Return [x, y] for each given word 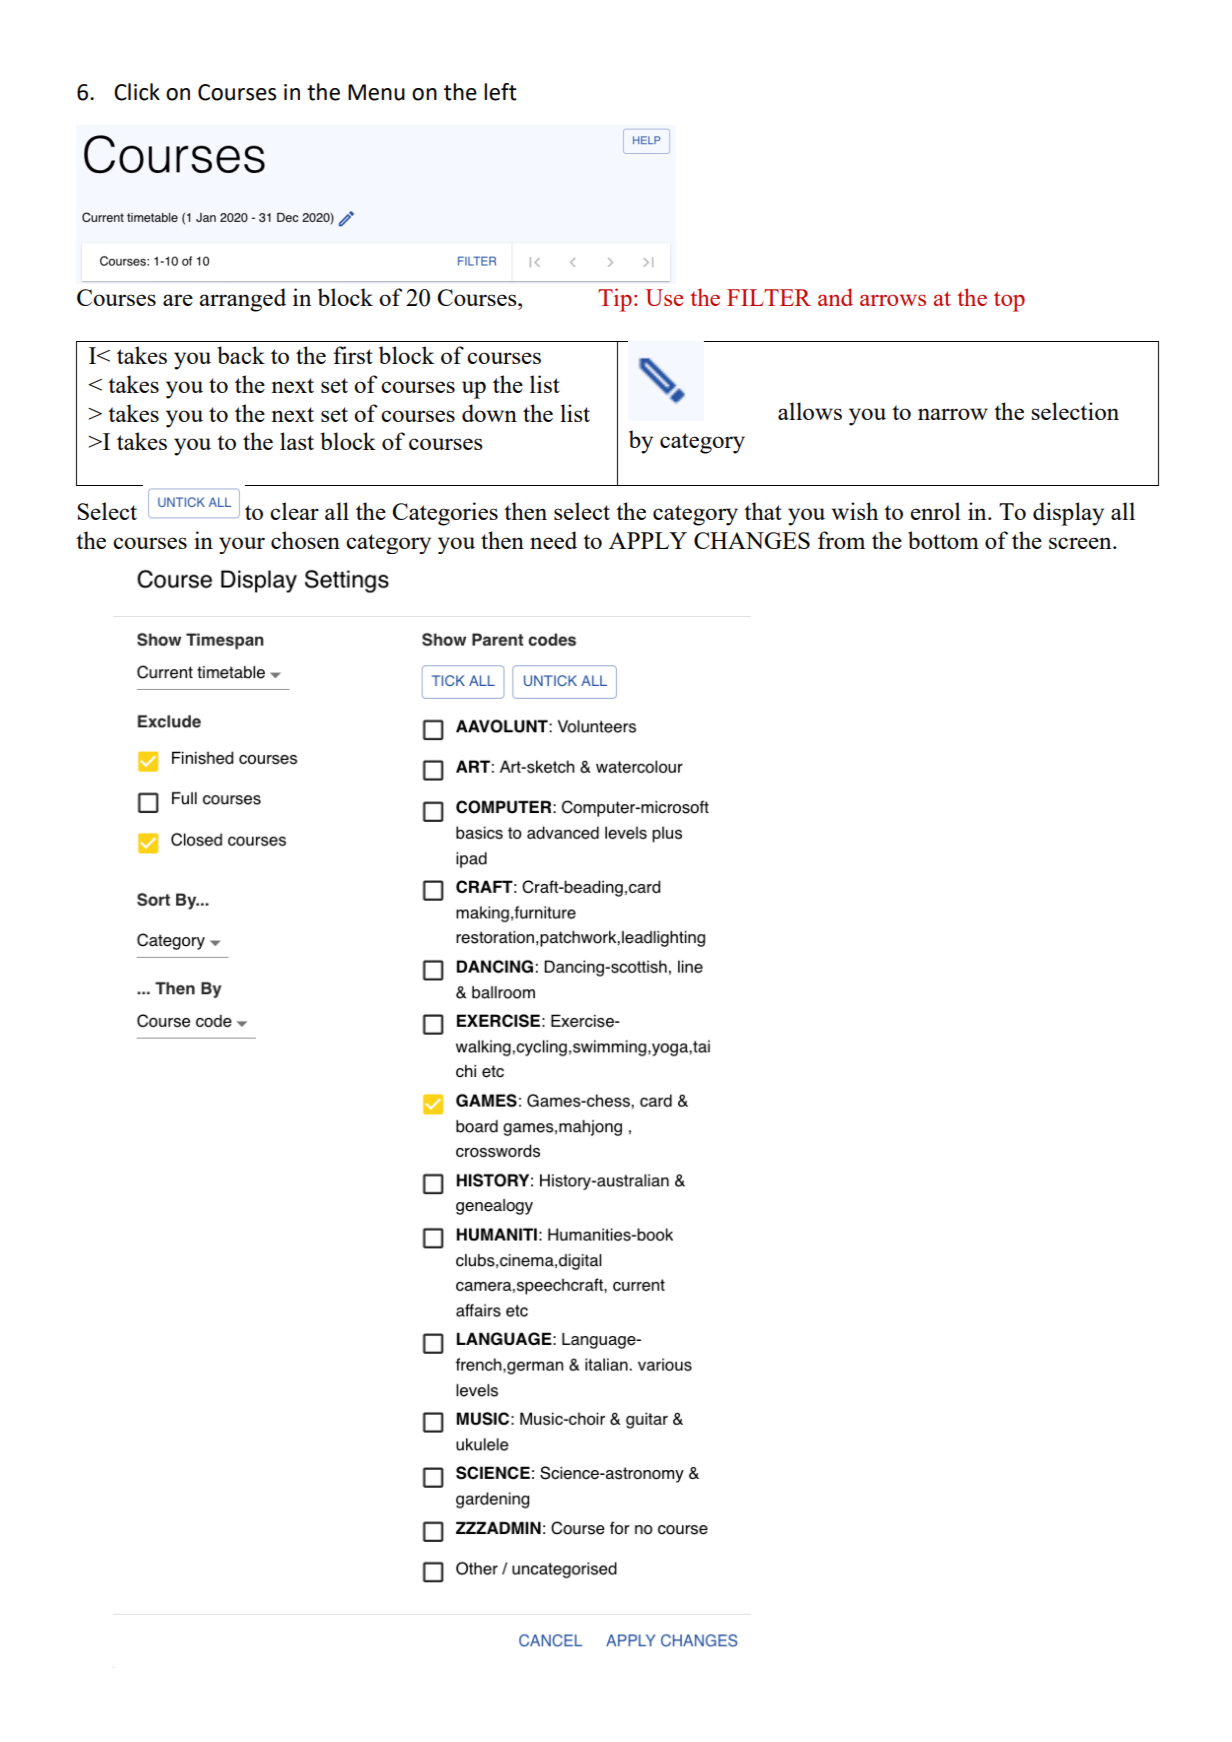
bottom [943, 540]
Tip [615, 300]
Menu [376, 92]
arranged [242, 300]
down [489, 413]
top [1009, 301]
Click [137, 92]
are [178, 300]
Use [664, 297]
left [500, 92]
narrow [953, 414]
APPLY [648, 540]
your [242, 545]
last [297, 441]
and [835, 297]
